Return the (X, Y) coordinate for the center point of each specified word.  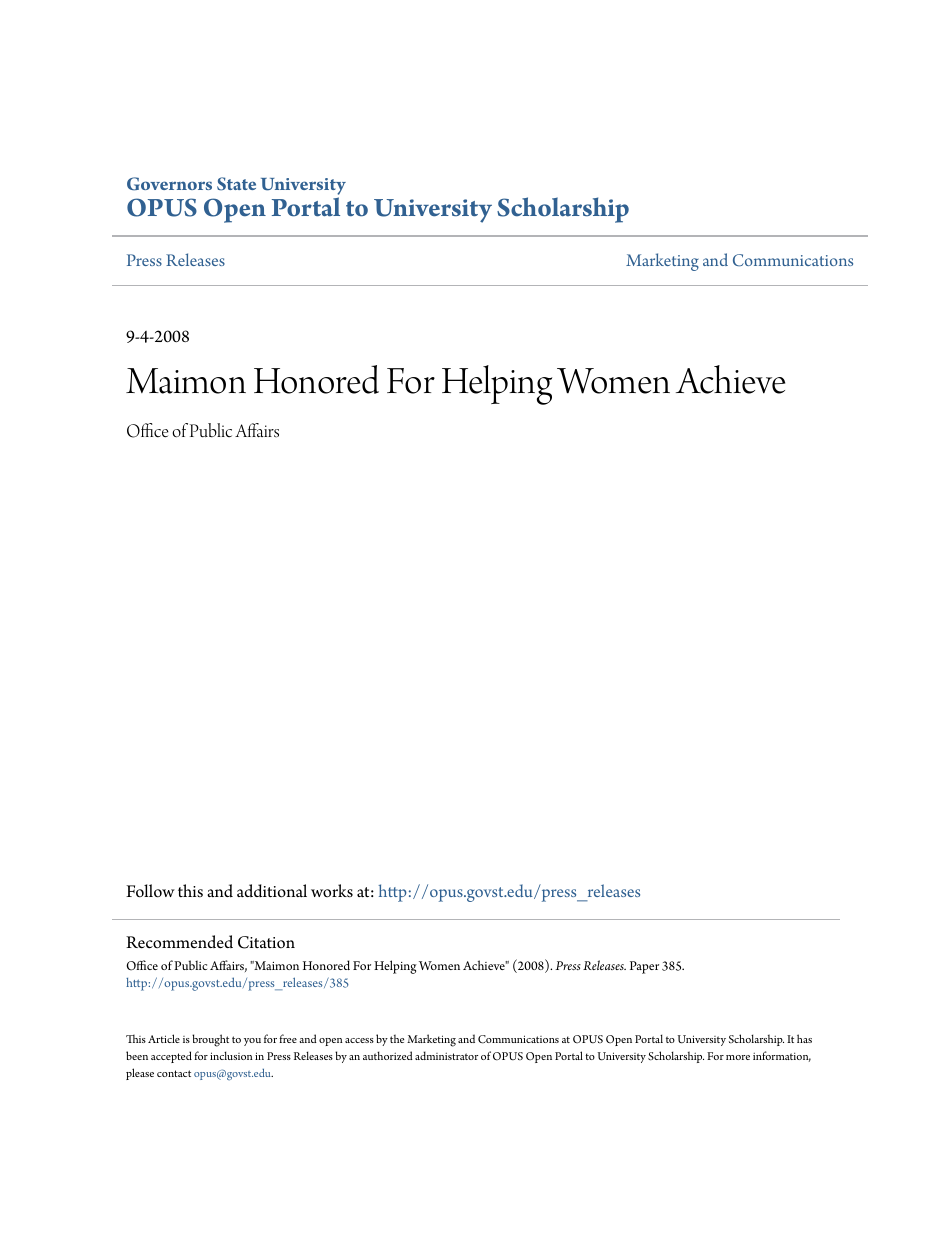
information (782, 1056)
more (738, 1057)
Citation (266, 942)
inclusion (231, 1055)
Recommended (179, 942)
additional (272, 891)
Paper (644, 967)
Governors (169, 184)
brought (210, 1040)
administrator (446, 1055)
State (236, 184)
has (804, 1038)
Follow (150, 891)
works (332, 891)
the (397, 1038)
